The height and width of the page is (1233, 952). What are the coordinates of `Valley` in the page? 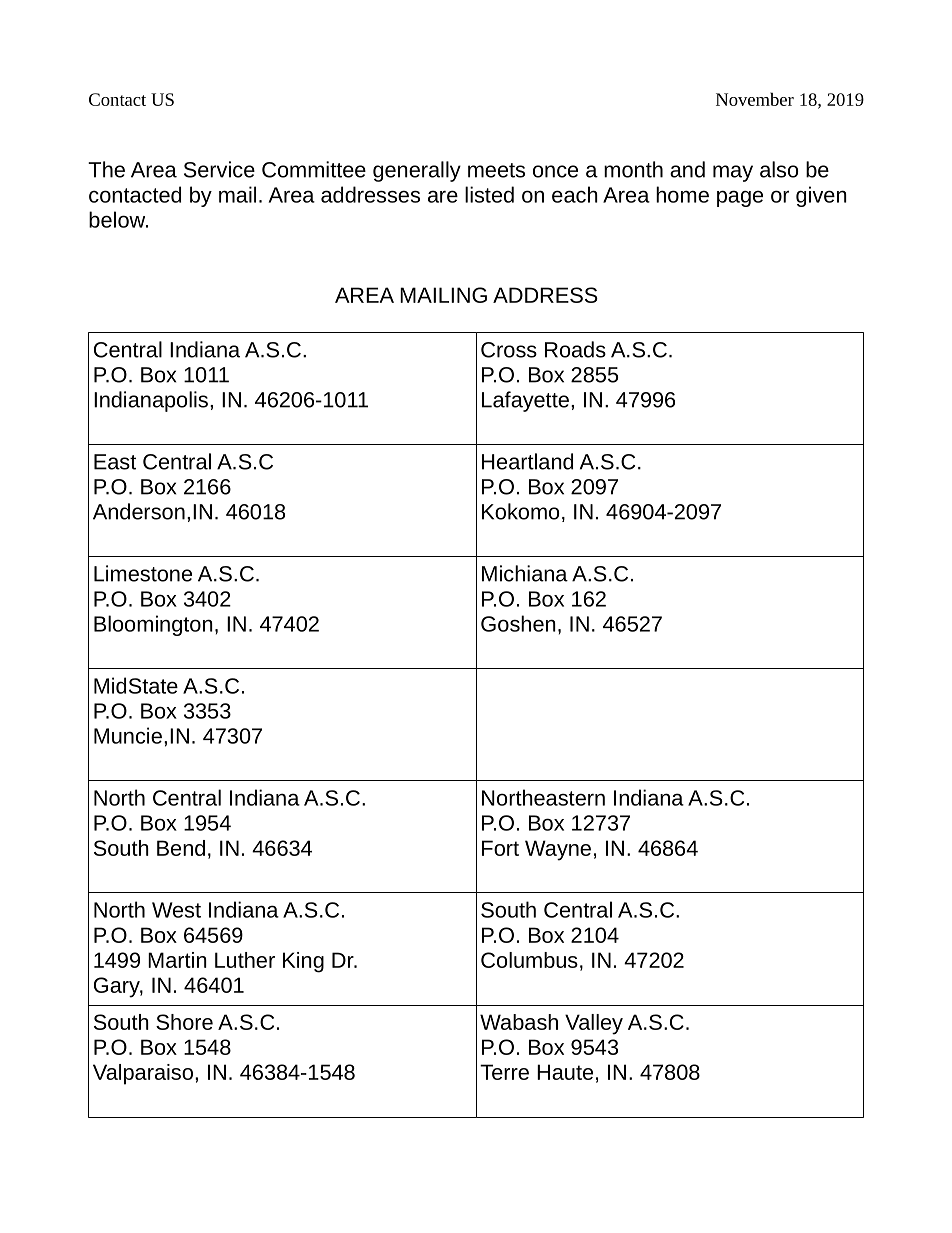 It's located at (594, 1024).
